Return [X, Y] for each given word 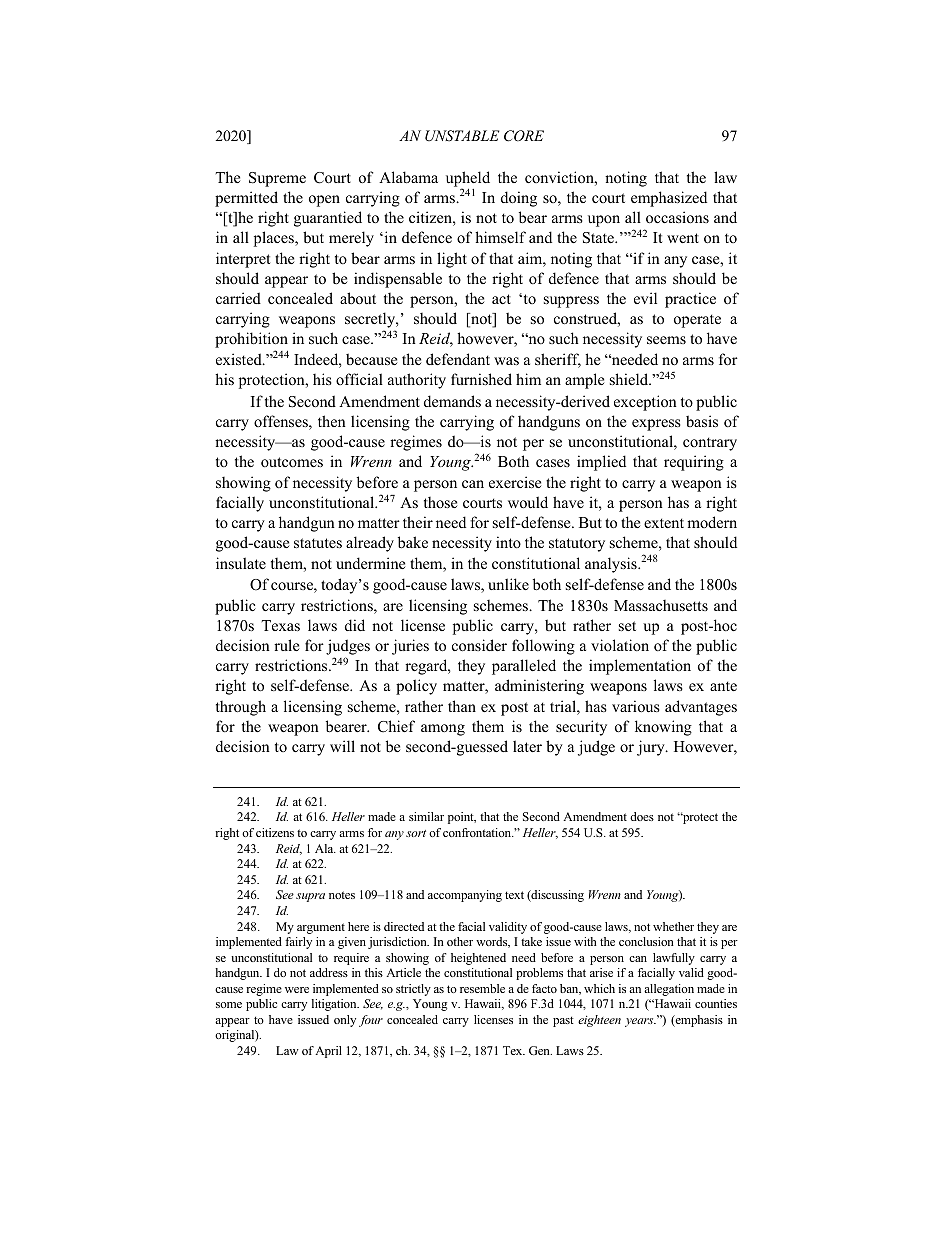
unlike [508, 584]
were [297, 990]
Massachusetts [661, 605]
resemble [482, 988]
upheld [468, 180]
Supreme [277, 179]
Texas [280, 625]
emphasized [669, 199]
